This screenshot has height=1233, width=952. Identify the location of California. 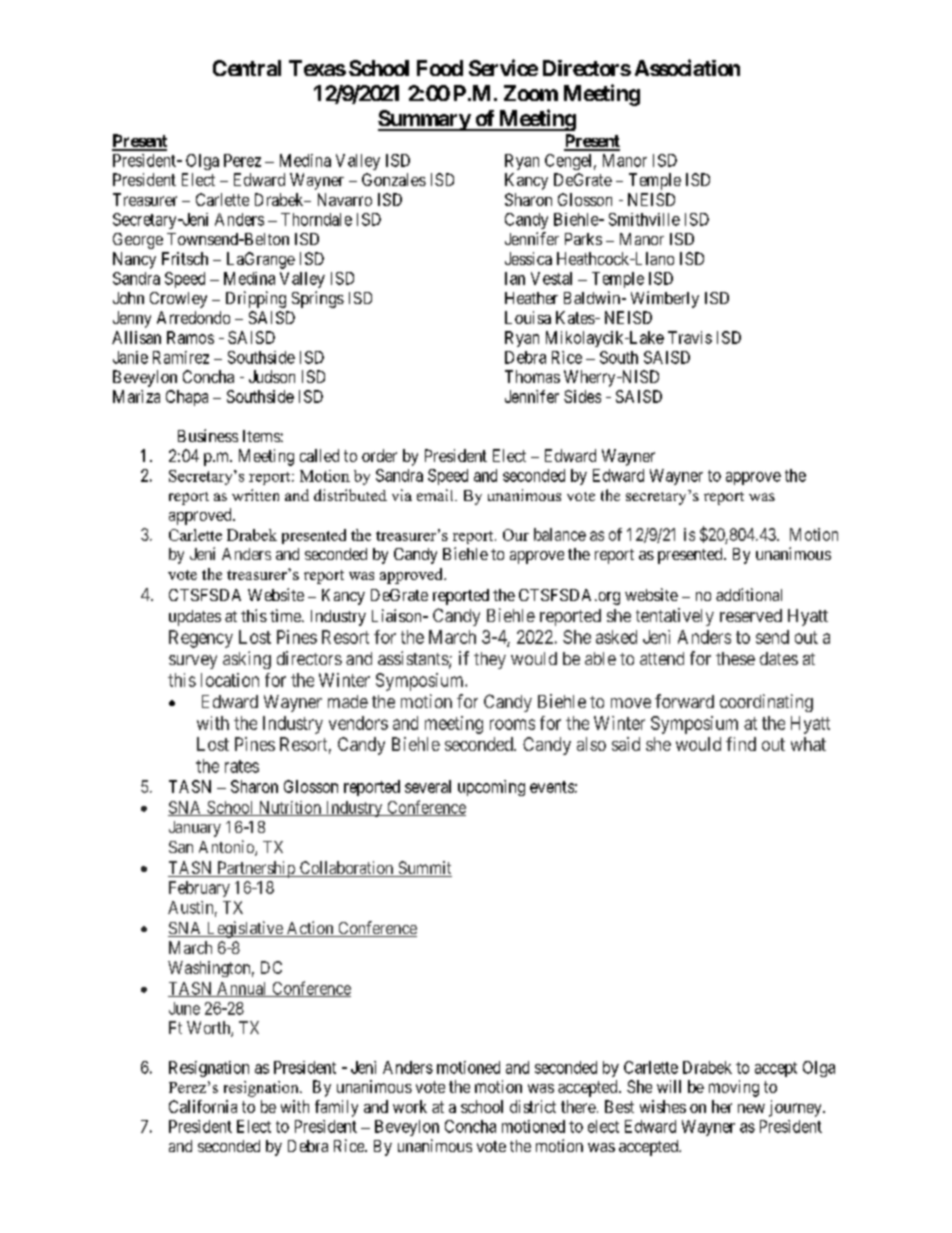
(203, 1106).
